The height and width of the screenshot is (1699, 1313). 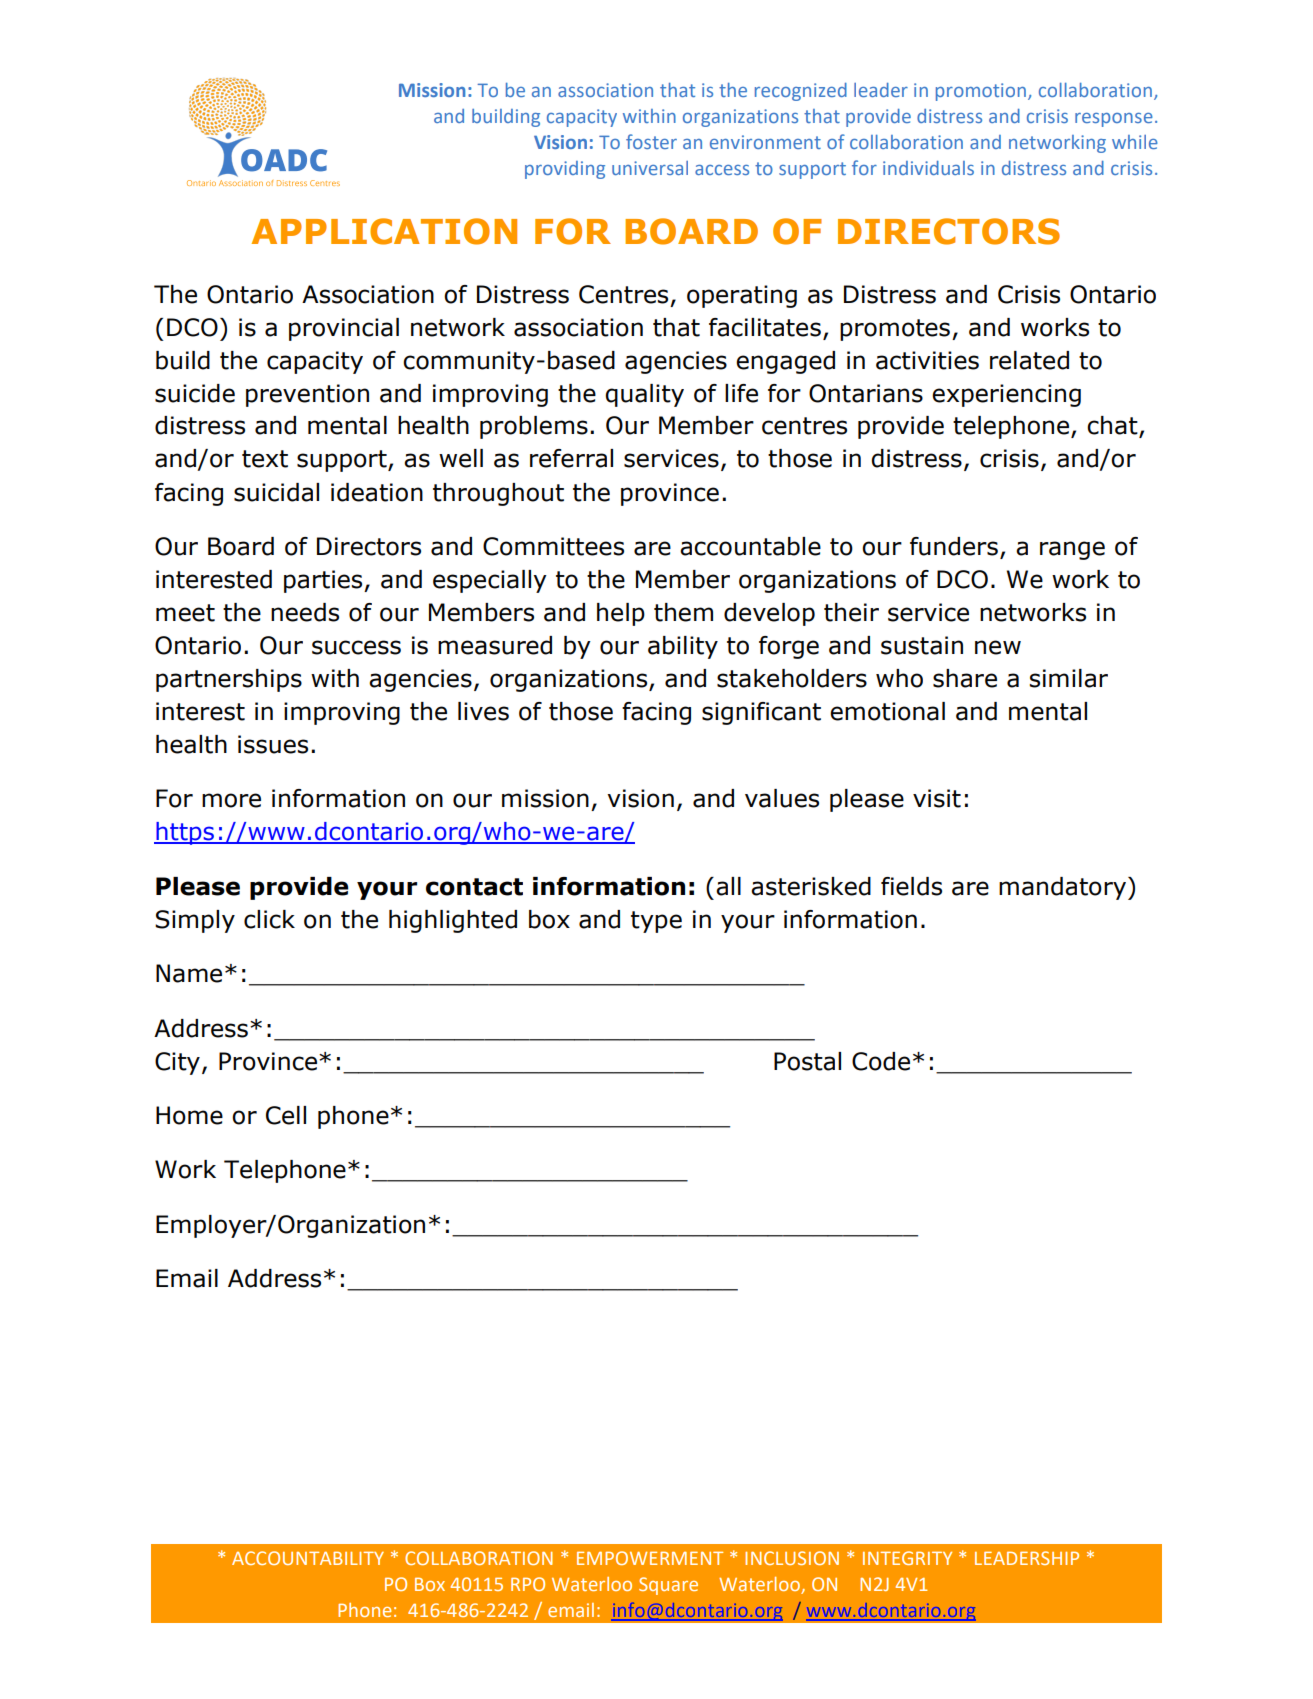 I want to click on RPO, so click(x=528, y=1584).
